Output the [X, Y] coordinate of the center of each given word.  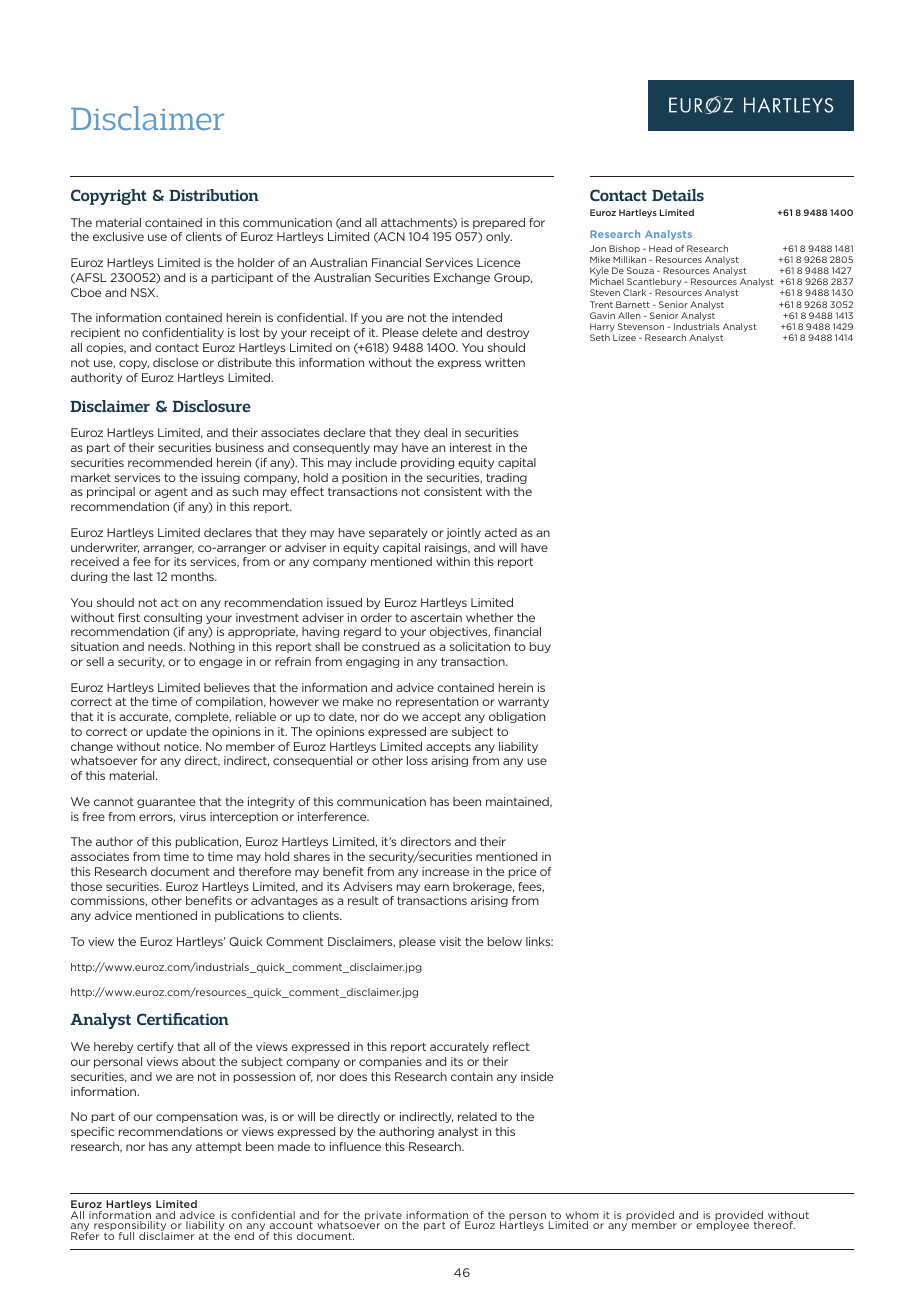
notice [182, 746]
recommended [170, 462]
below [505, 941]
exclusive [118, 236]
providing [427, 463]
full [126, 1236]
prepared [499, 223]
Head [660, 248]
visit [450, 941]
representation [437, 702]
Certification [183, 1019]
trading [506, 478]
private [384, 1217]
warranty [523, 702]
